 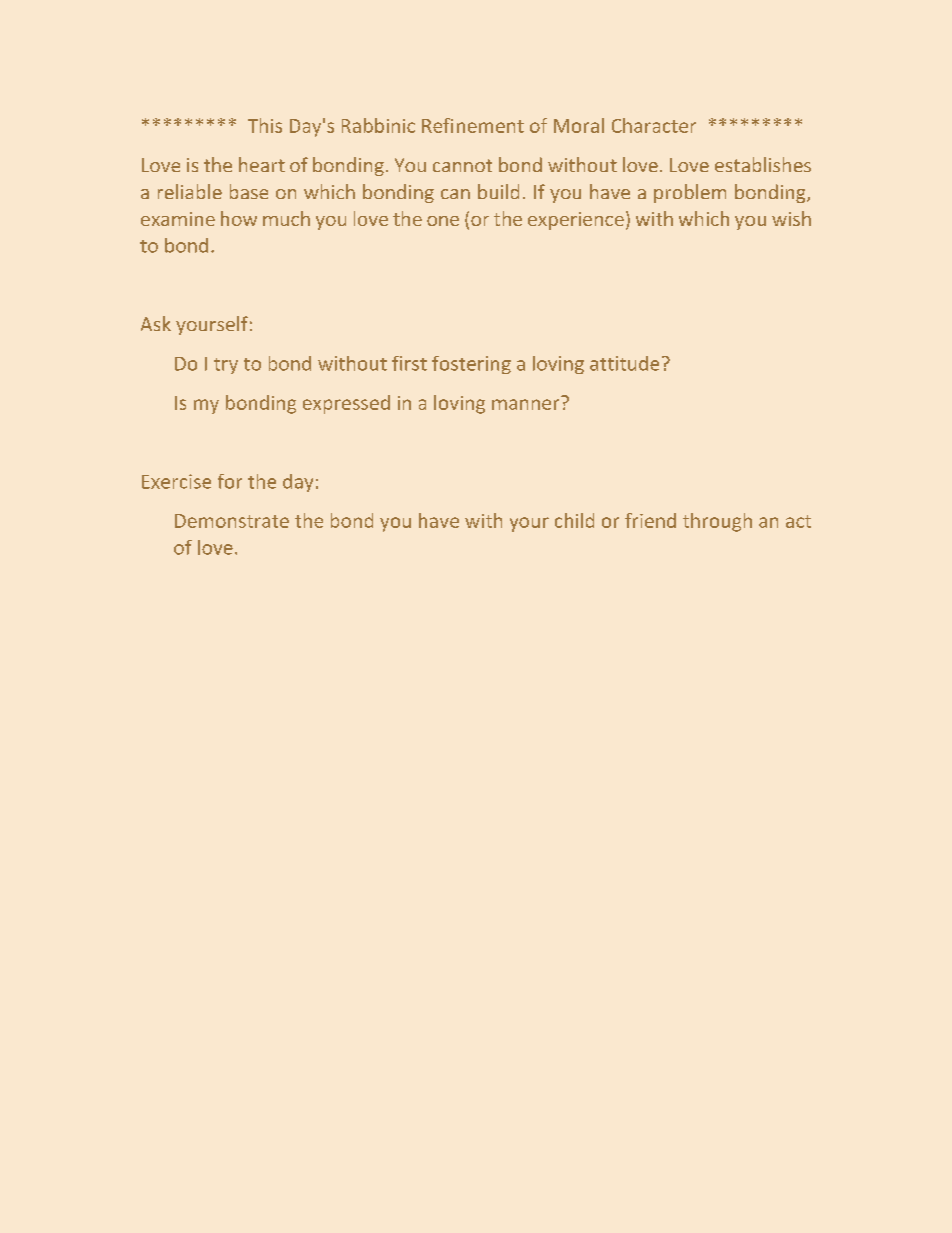 What do you see at coordinates (346, 404) in the screenshot?
I see `expressed` at bounding box center [346, 404].
